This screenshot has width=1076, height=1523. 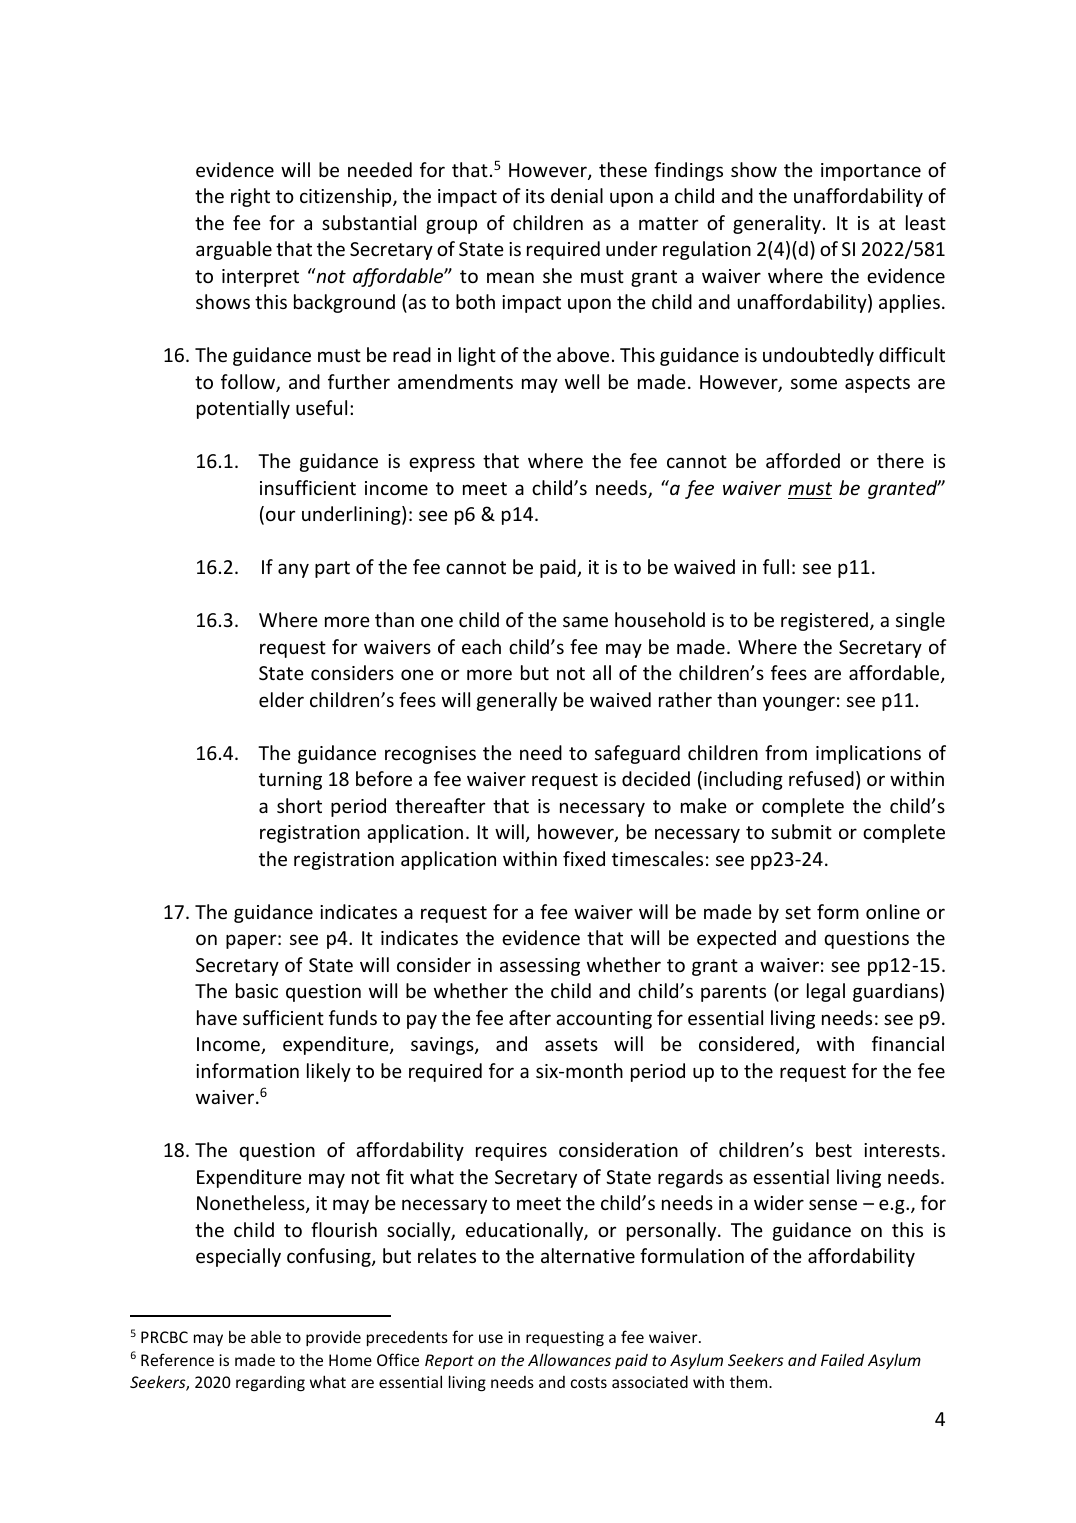 What do you see at coordinates (293, 570) in the screenshot?
I see `any` at bounding box center [293, 570].
